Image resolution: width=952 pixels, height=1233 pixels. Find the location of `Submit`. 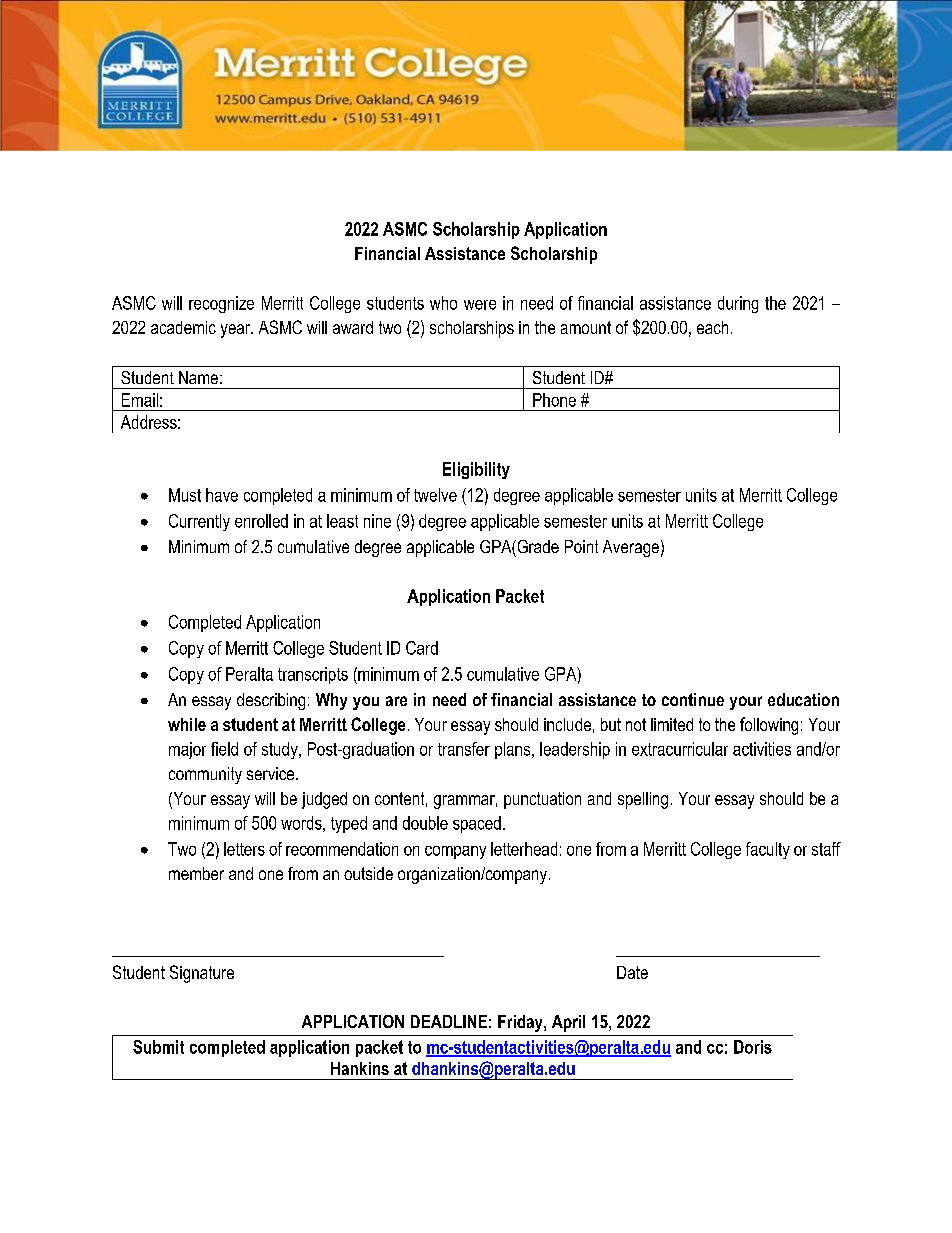

Submit is located at coordinates (158, 1047).
